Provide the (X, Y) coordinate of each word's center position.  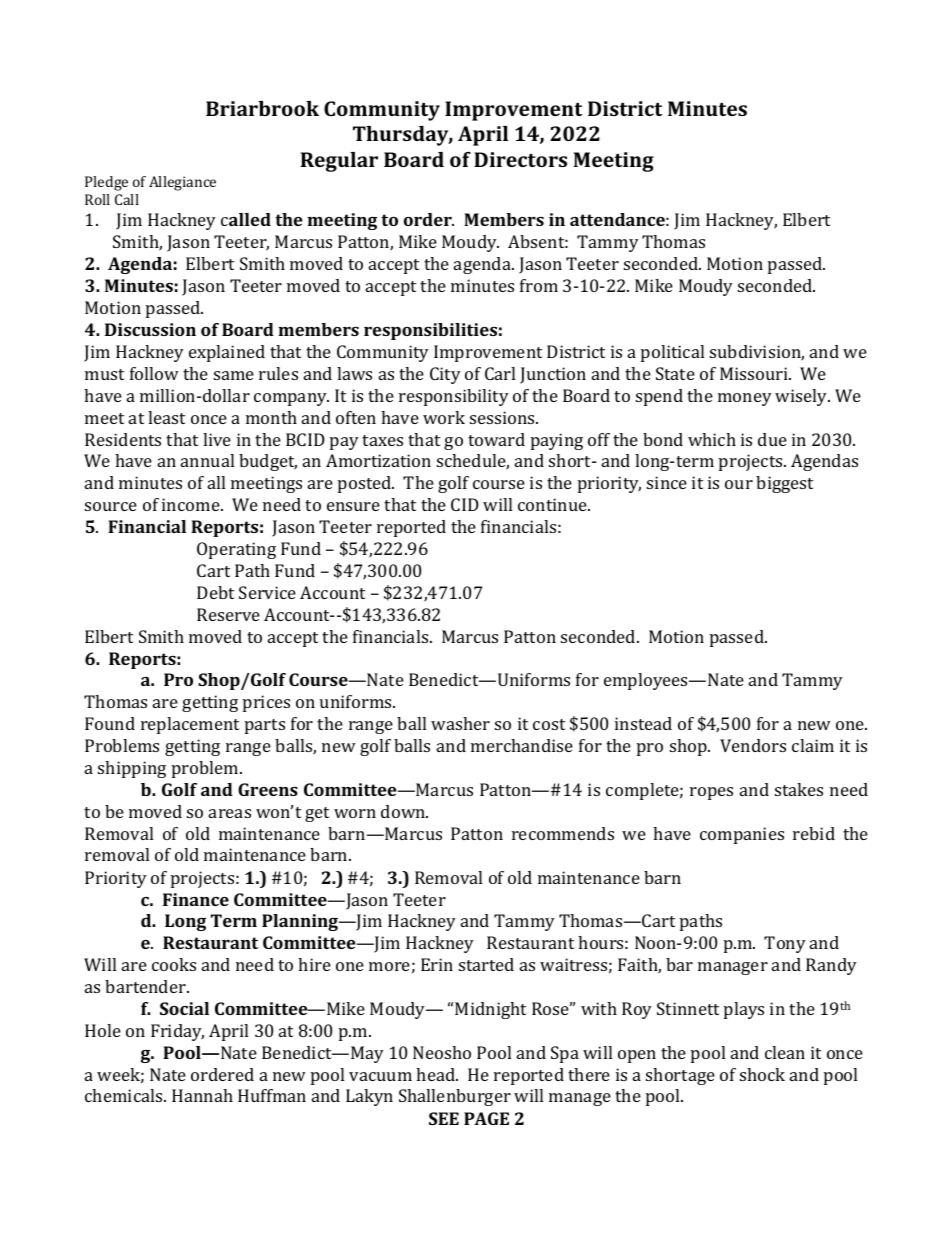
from (539, 285)
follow (154, 373)
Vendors (753, 745)
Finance (196, 899)
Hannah (202, 1095)
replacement (190, 725)
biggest (784, 484)
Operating (236, 550)
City (445, 375)
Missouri (755, 373)
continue (553, 504)
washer (460, 723)
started (486, 964)
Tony (785, 944)
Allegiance (182, 183)
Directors (520, 159)
